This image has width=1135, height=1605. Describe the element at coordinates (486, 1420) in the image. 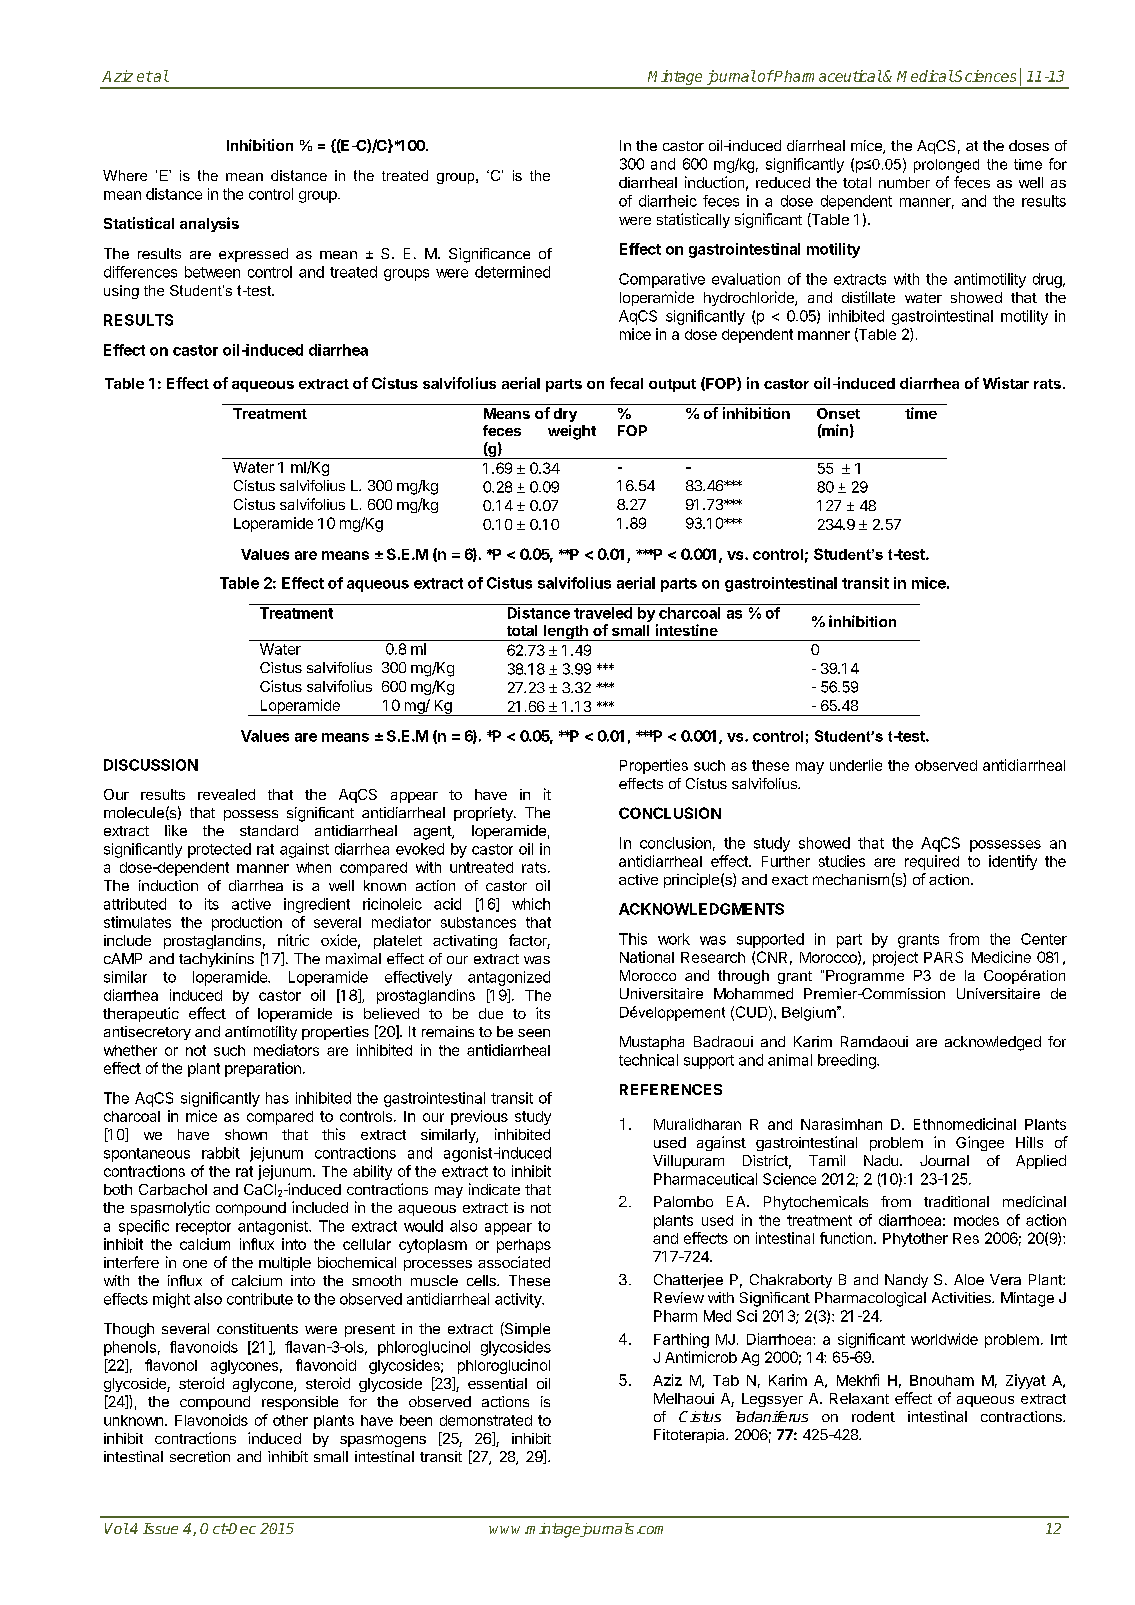

I see `demonstrated` at that location.
